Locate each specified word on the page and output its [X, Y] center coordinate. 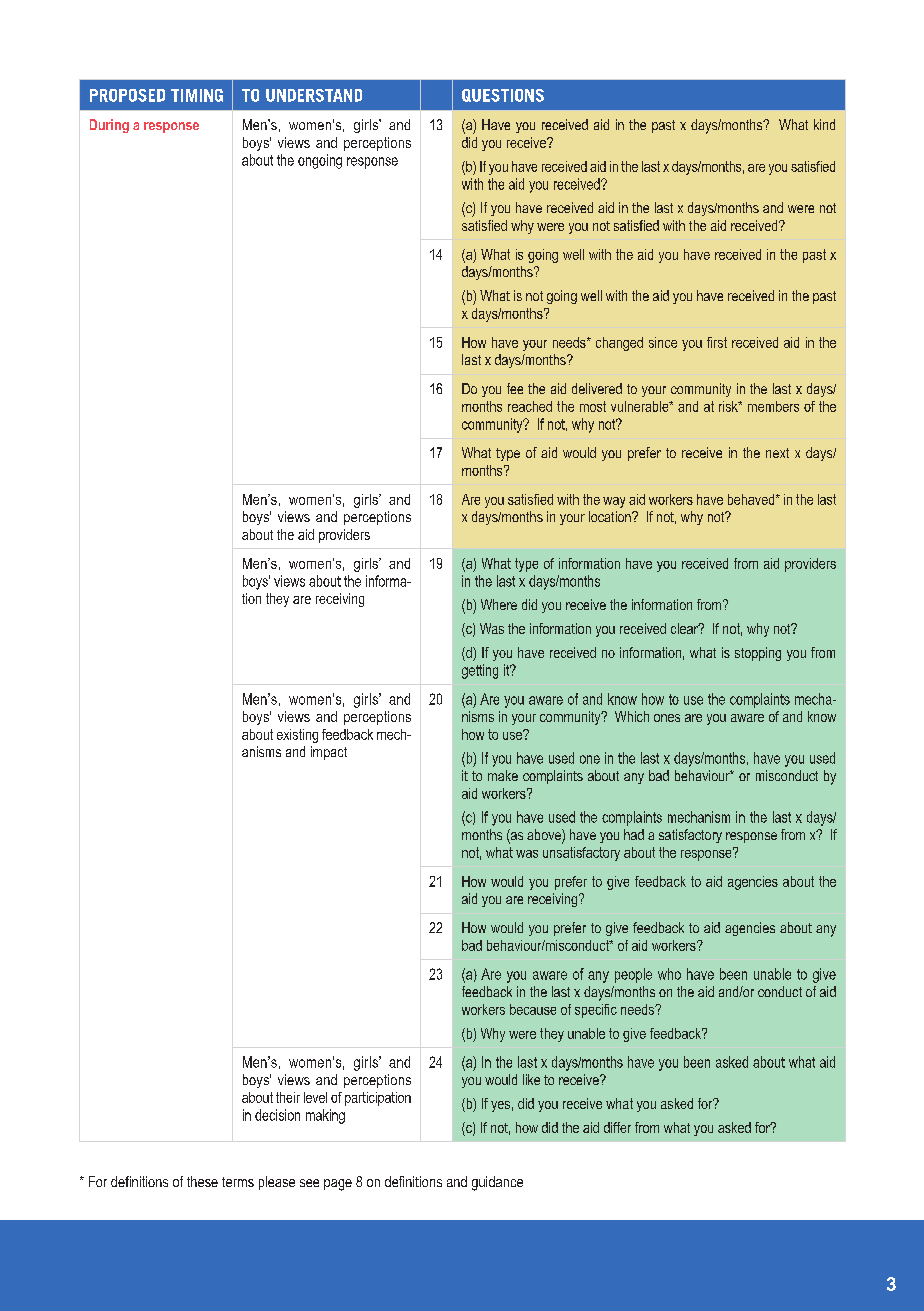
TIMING [197, 95]
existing [297, 736]
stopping [758, 654]
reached [530, 406]
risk [729, 406]
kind [824, 124]
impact [329, 753]
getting [480, 671]
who [669, 974]
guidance [497, 1183]
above [545, 836]
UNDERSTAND [314, 95]
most [593, 406]
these [202, 1181]
